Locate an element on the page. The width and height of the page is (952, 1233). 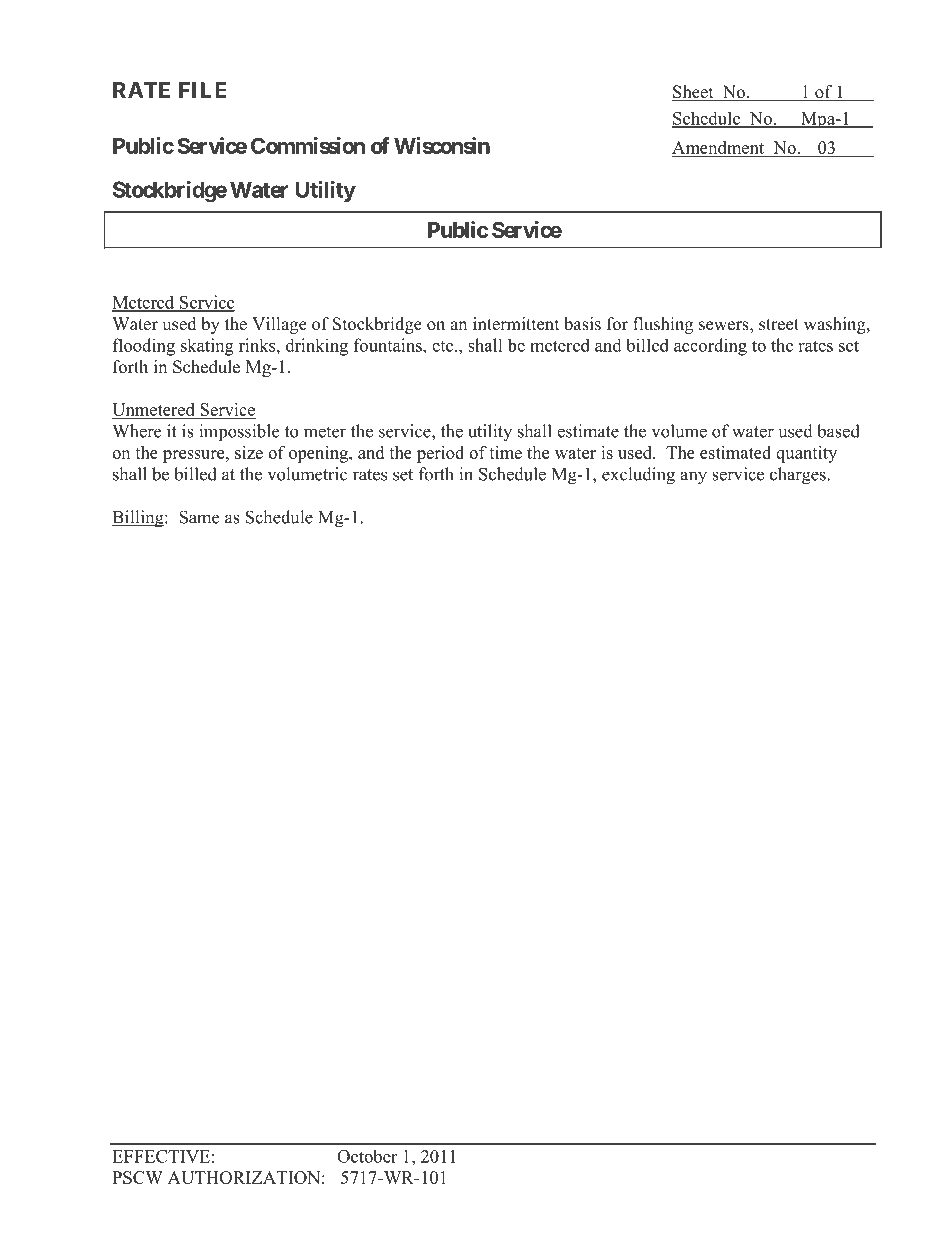
Wisconsin is located at coordinates (442, 145).
